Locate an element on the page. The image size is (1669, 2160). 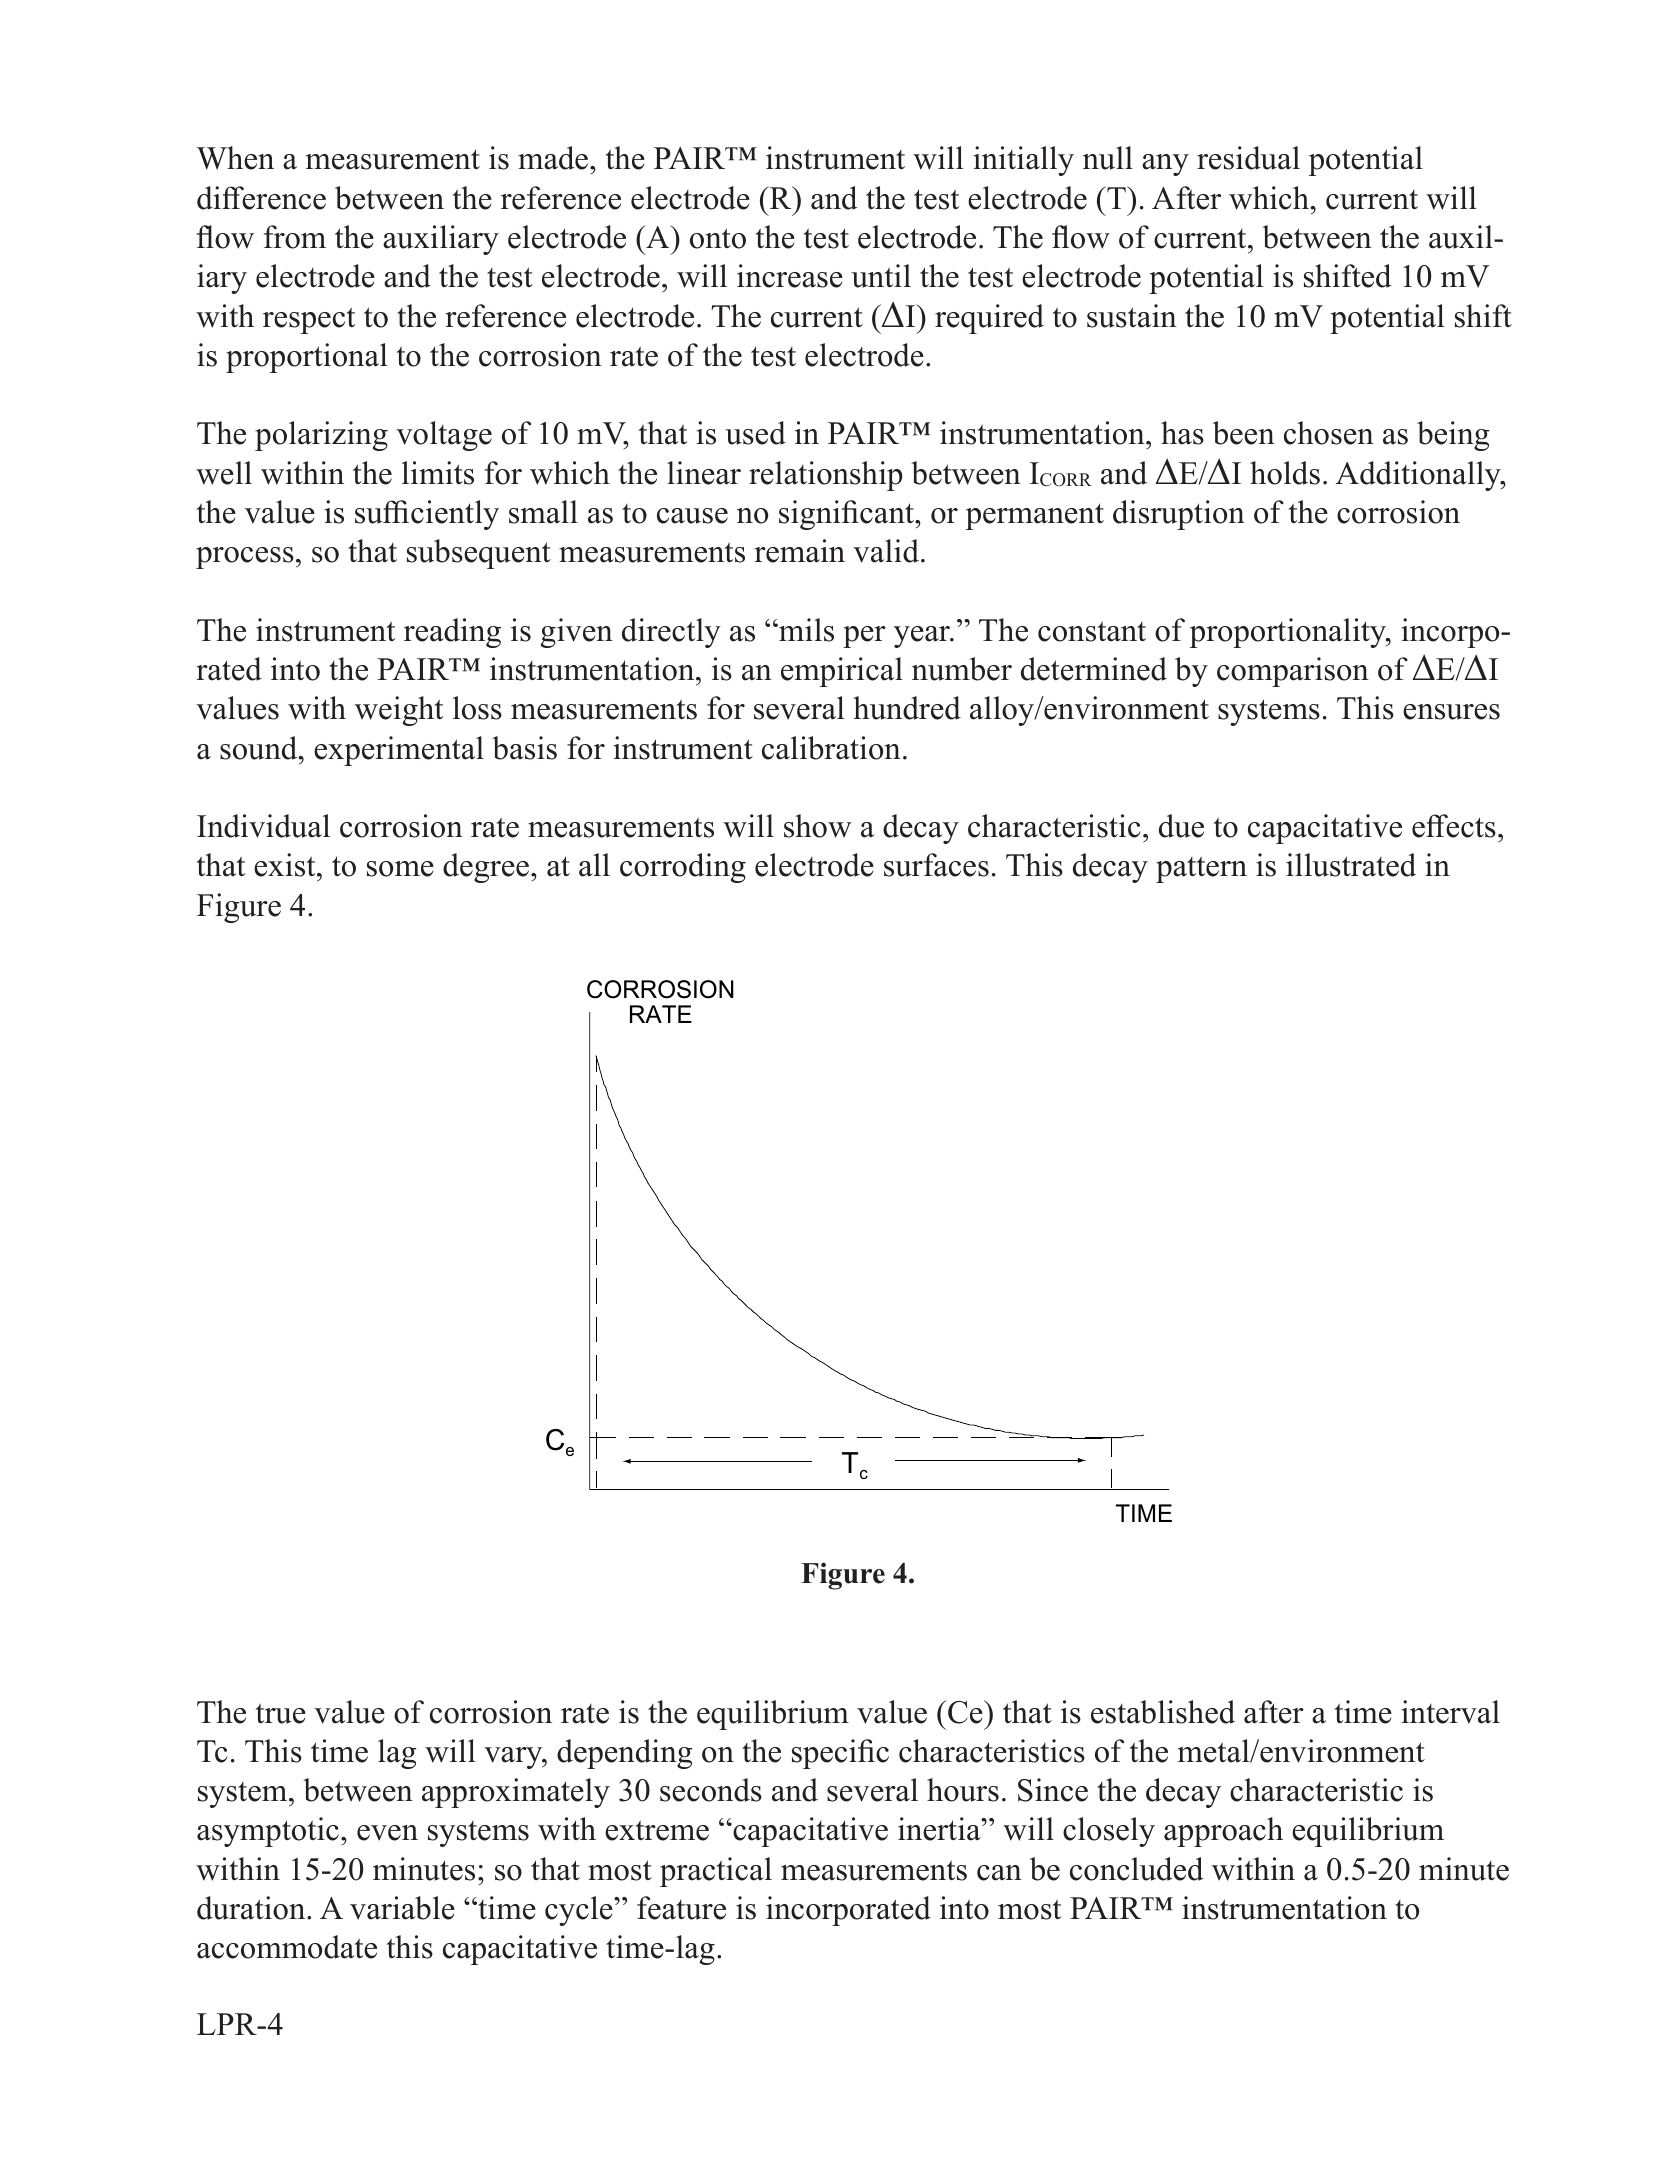
residual is located at coordinates (1248, 158).
